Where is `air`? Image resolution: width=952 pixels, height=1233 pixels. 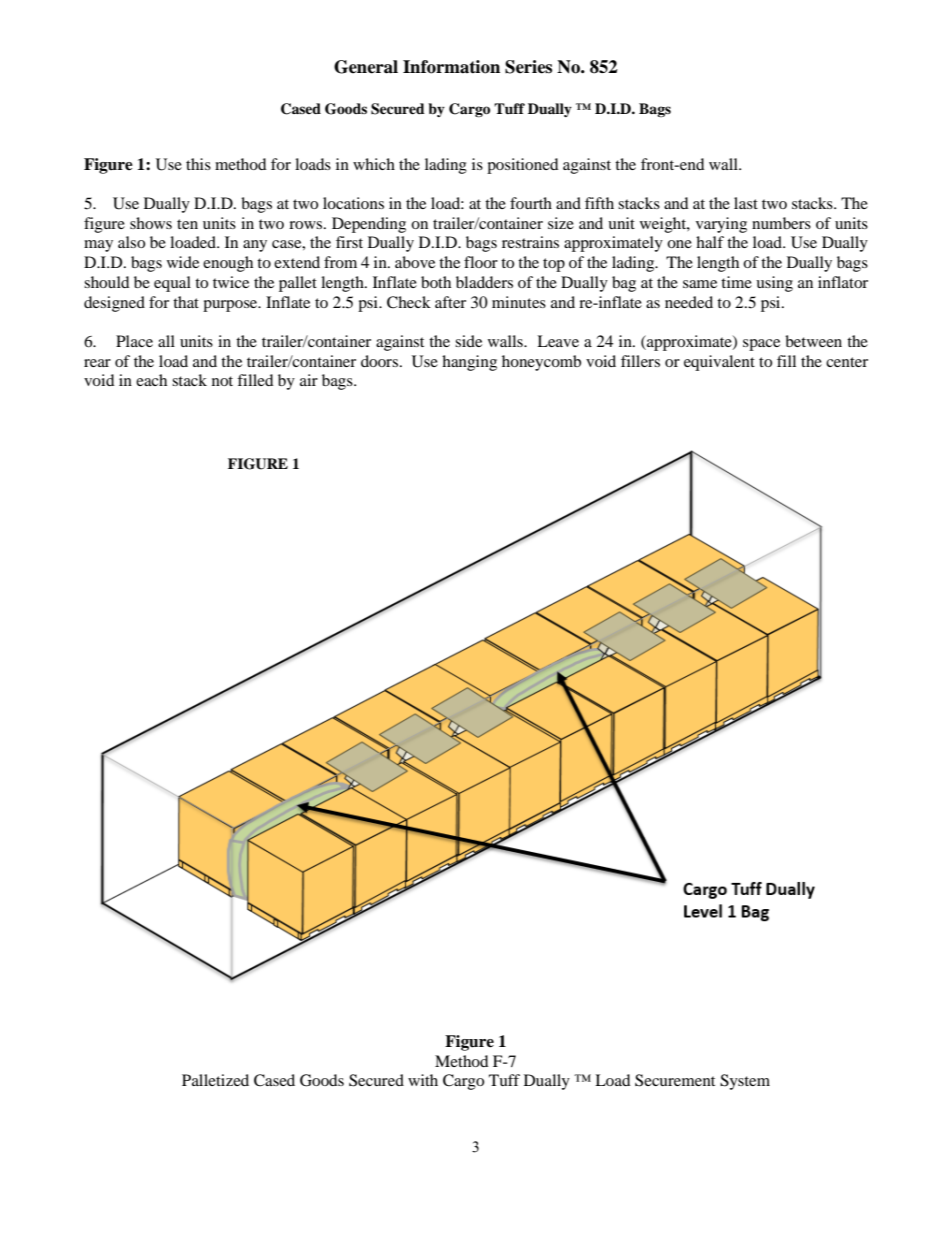
air is located at coordinates (309, 380).
